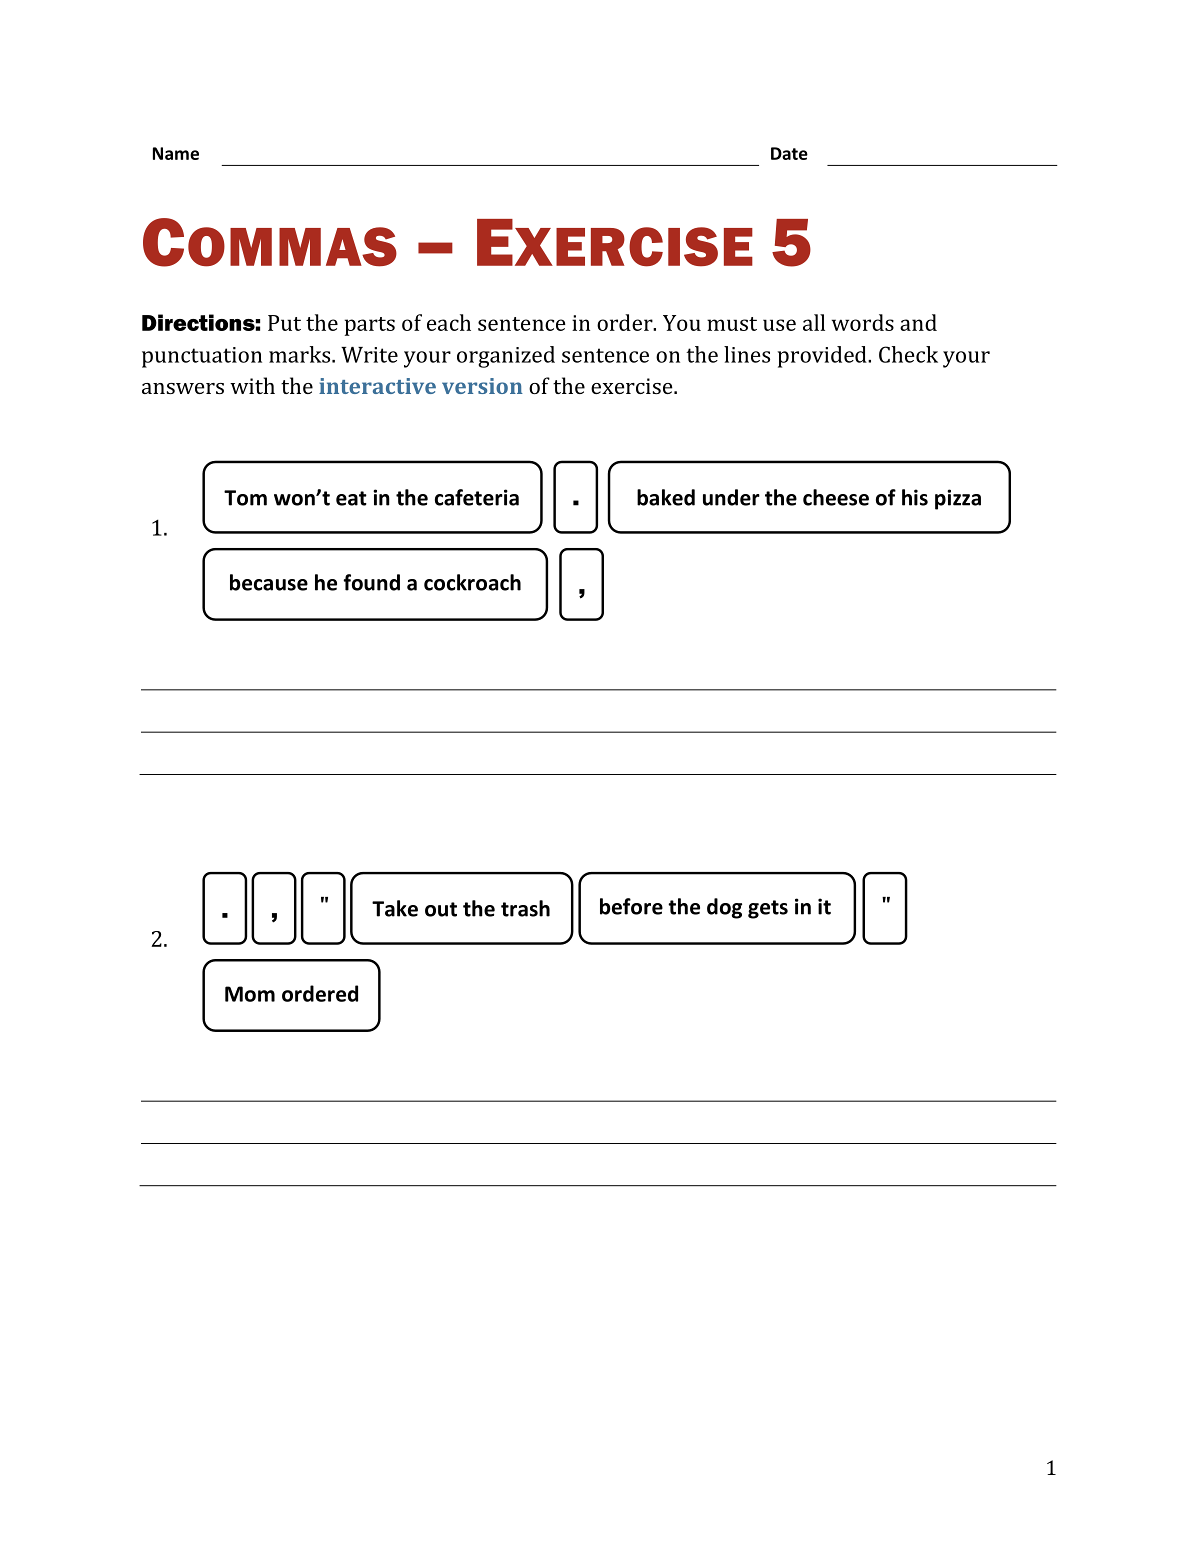  I want to click on trash, so click(525, 908).
